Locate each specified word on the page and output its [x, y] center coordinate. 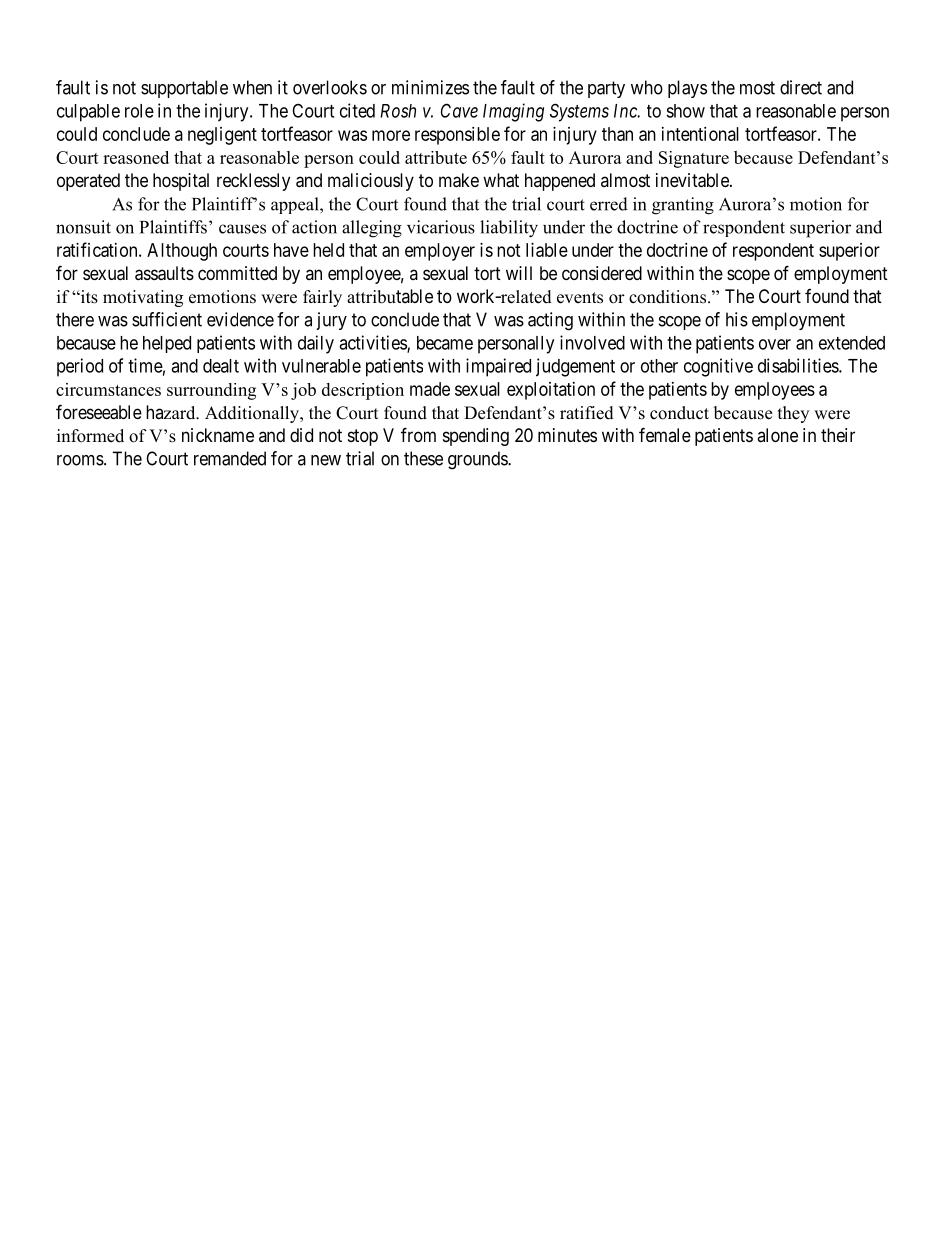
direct [801, 87]
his [737, 319]
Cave [459, 110]
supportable [184, 89]
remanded [230, 458]
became [445, 343]
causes [242, 229]
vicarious [441, 227]
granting [683, 206]
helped [167, 344]
